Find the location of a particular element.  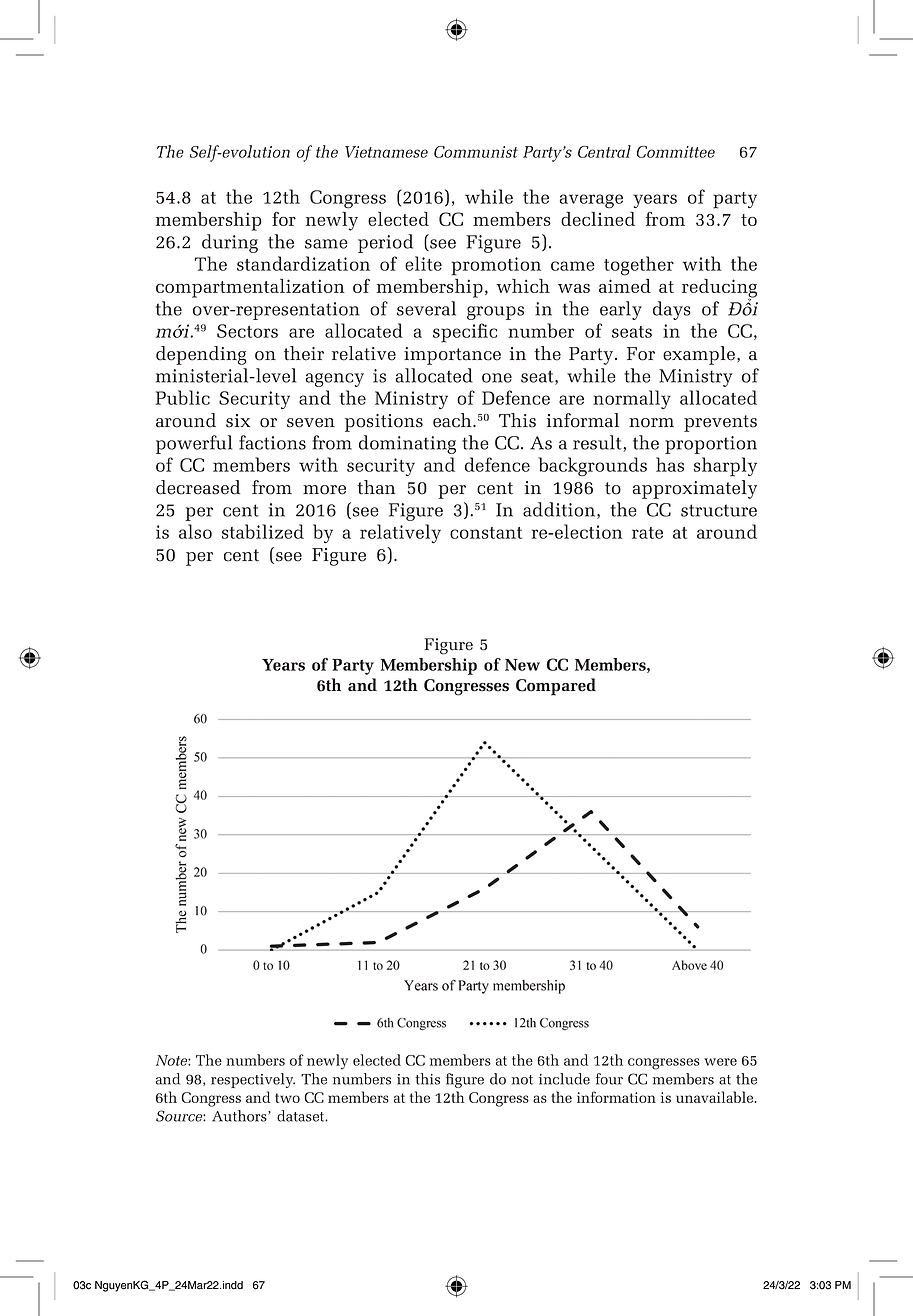

Compared is located at coordinates (556, 687).
